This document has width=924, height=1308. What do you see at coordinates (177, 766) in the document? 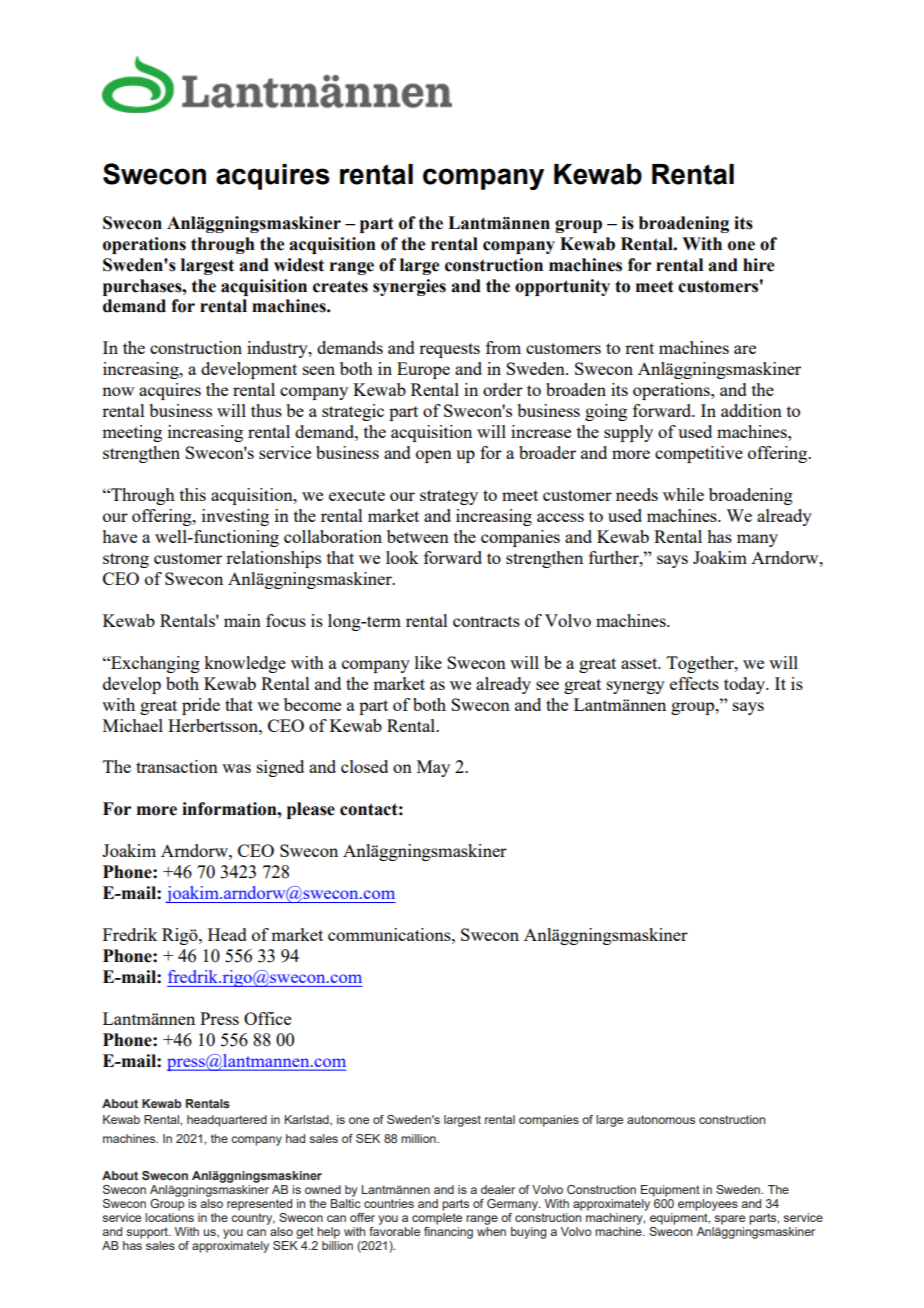
I see `transaction` at bounding box center [177, 766].
